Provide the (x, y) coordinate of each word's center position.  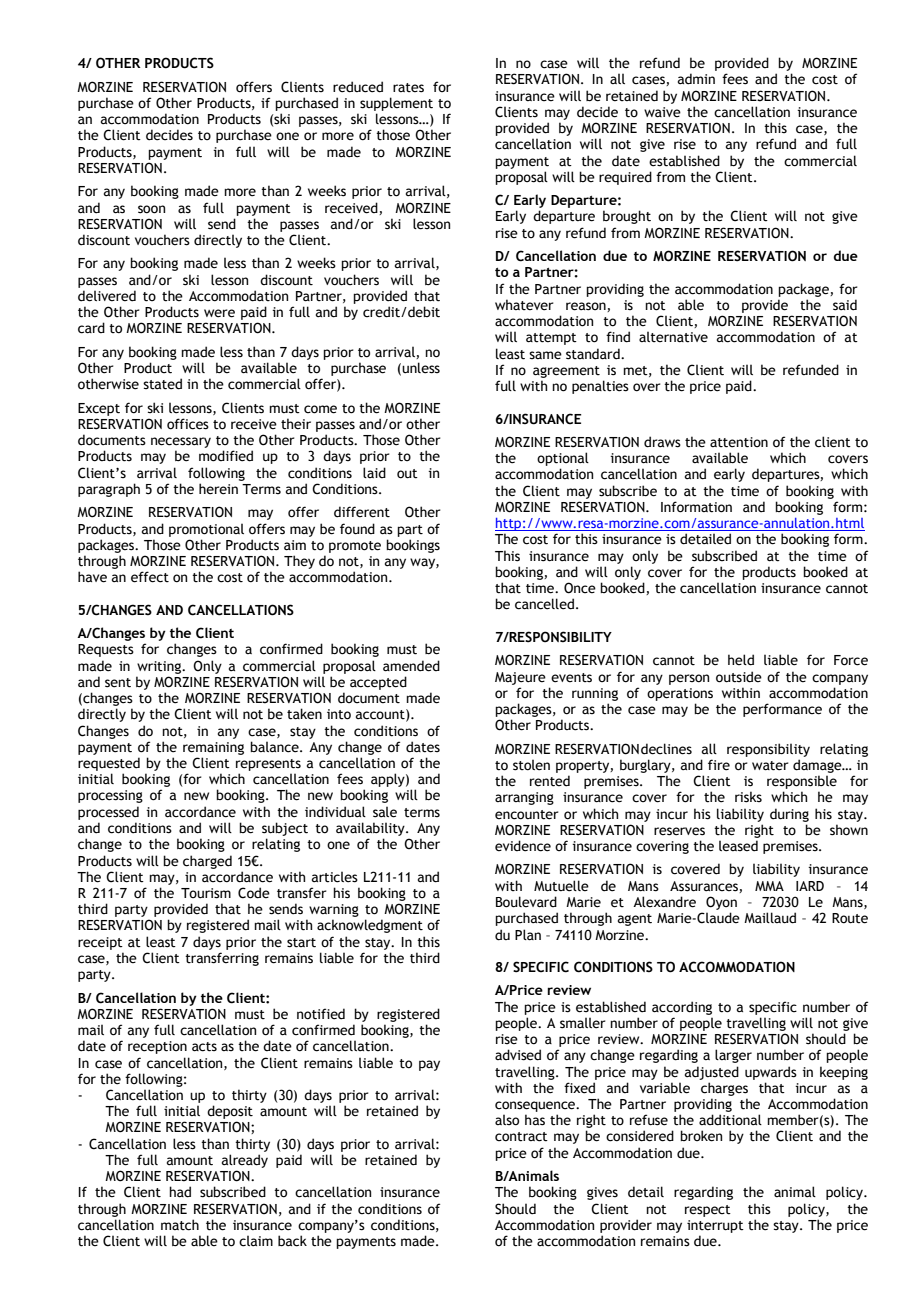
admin (696, 79)
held (741, 660)
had (180, 1192)
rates (408, 88)
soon (151, 209)
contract (521, 1137)
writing (160, 667)
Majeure (520, 678)
